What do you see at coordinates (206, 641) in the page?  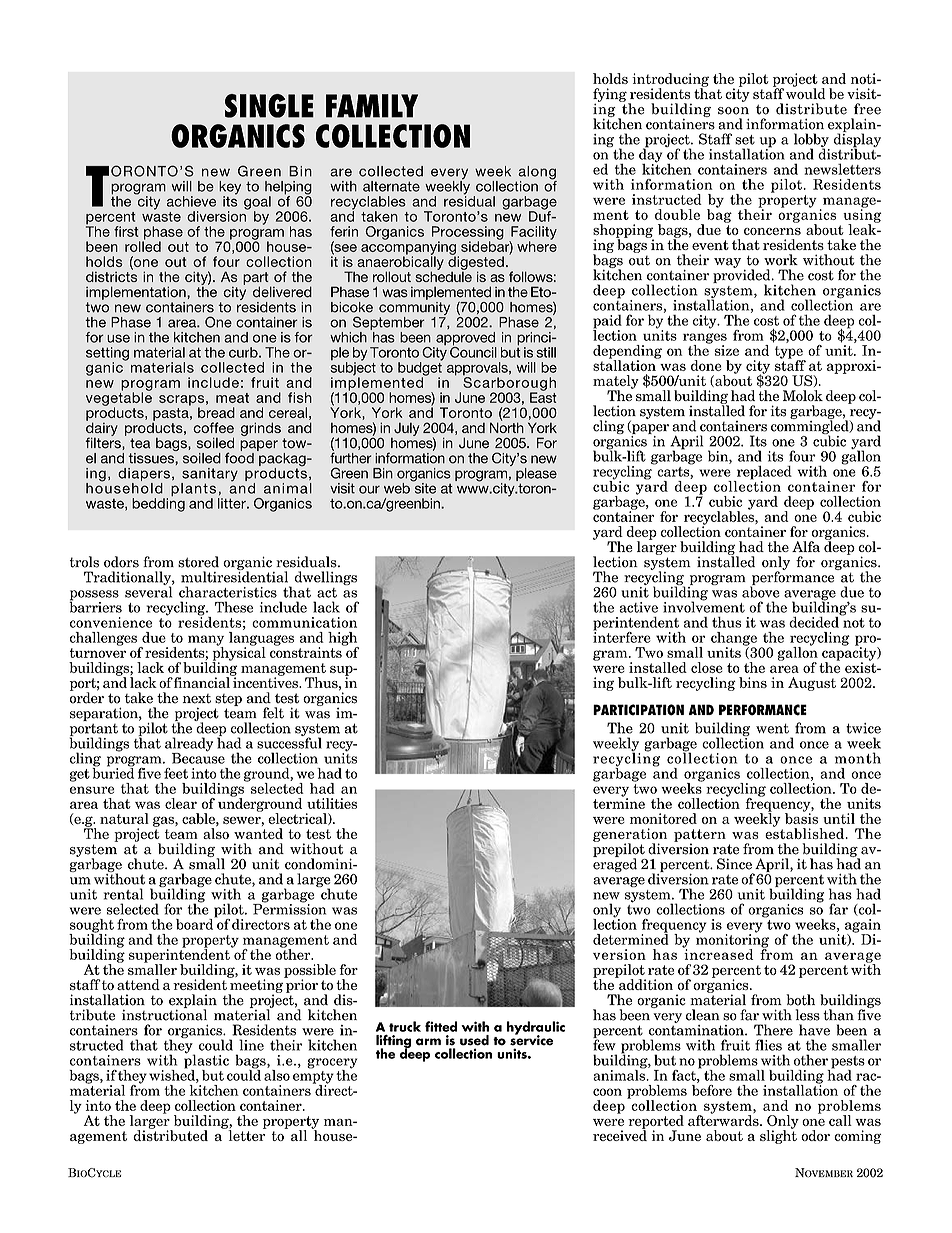 I see `many` at bounding box center [206, 641].
